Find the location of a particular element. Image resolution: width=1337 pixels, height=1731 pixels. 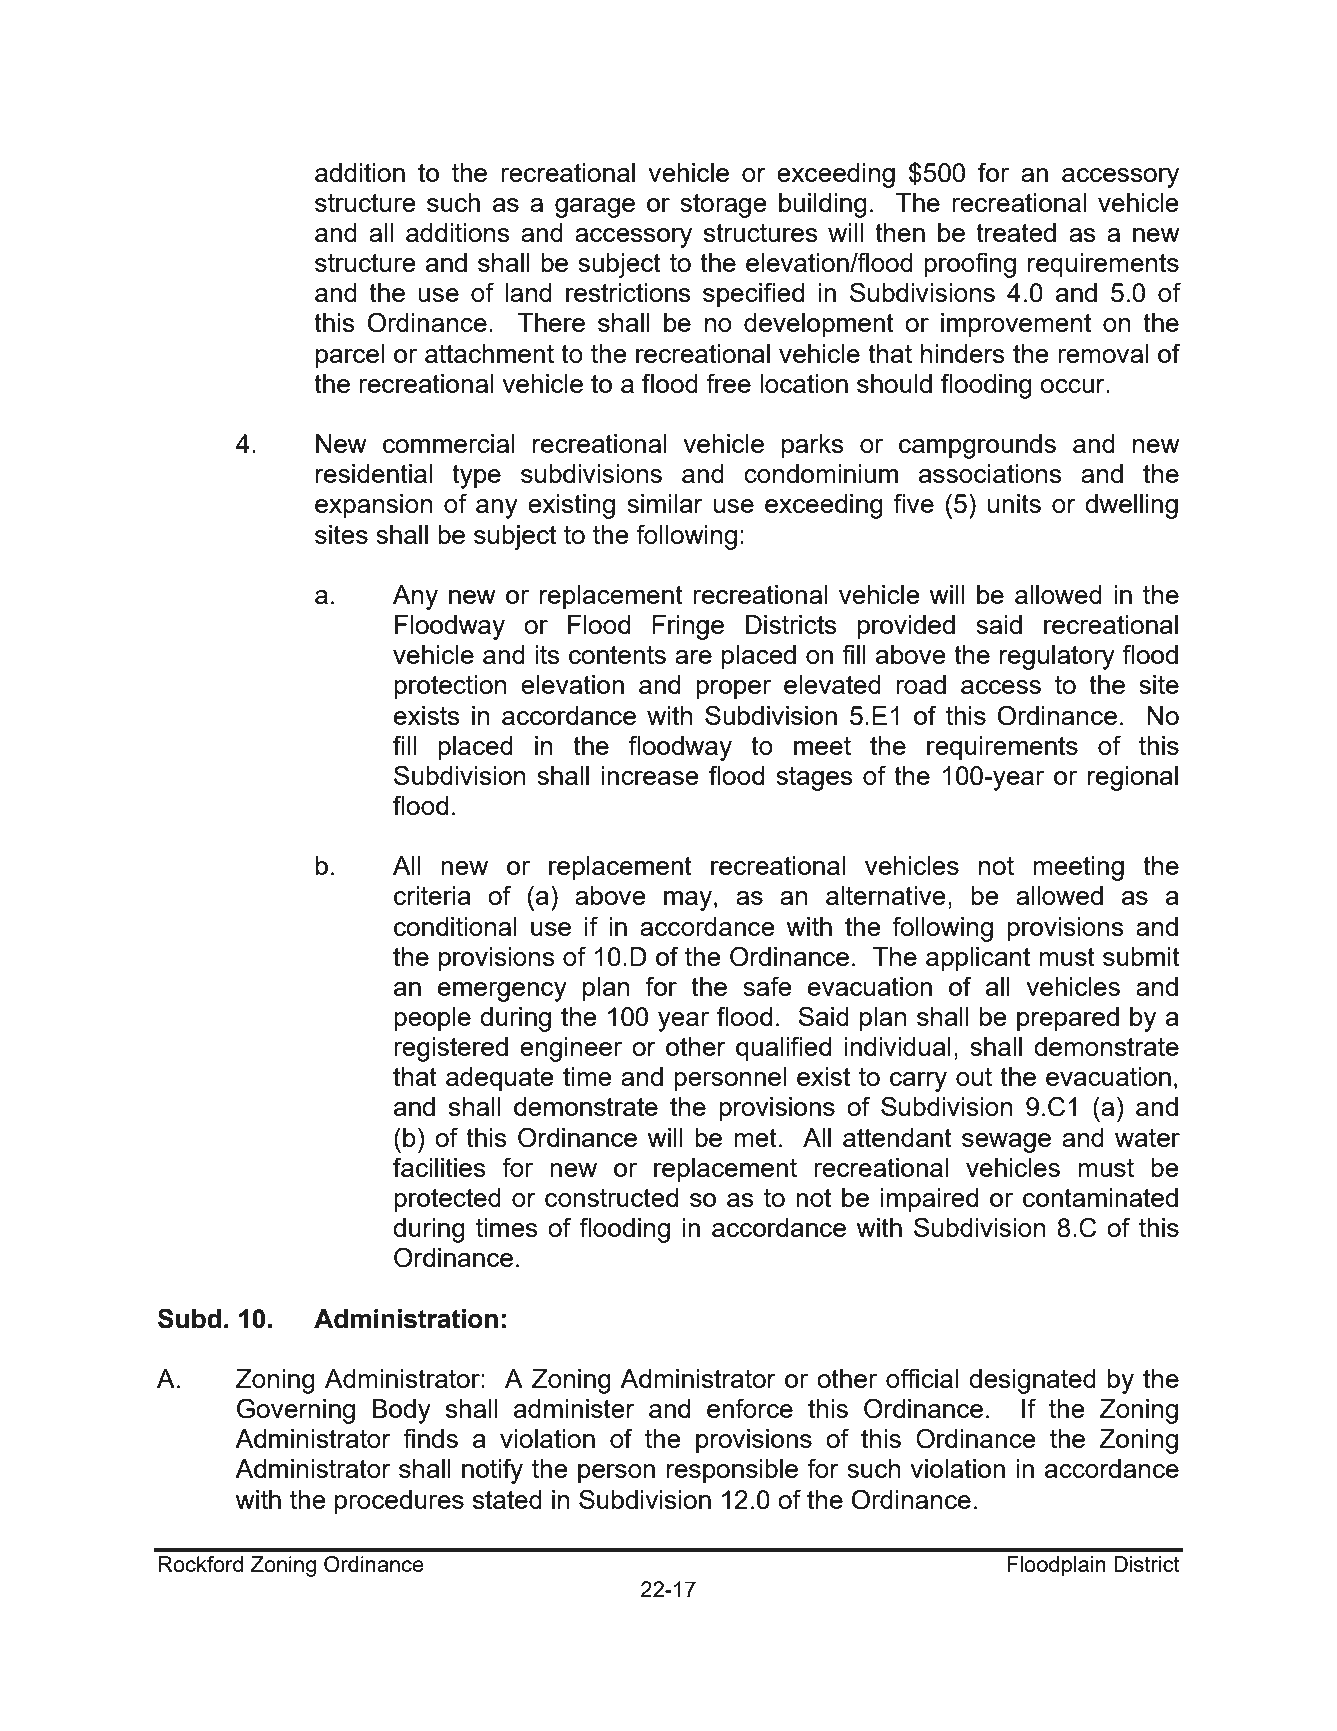

parcel is located at coordinates (350, 356).
